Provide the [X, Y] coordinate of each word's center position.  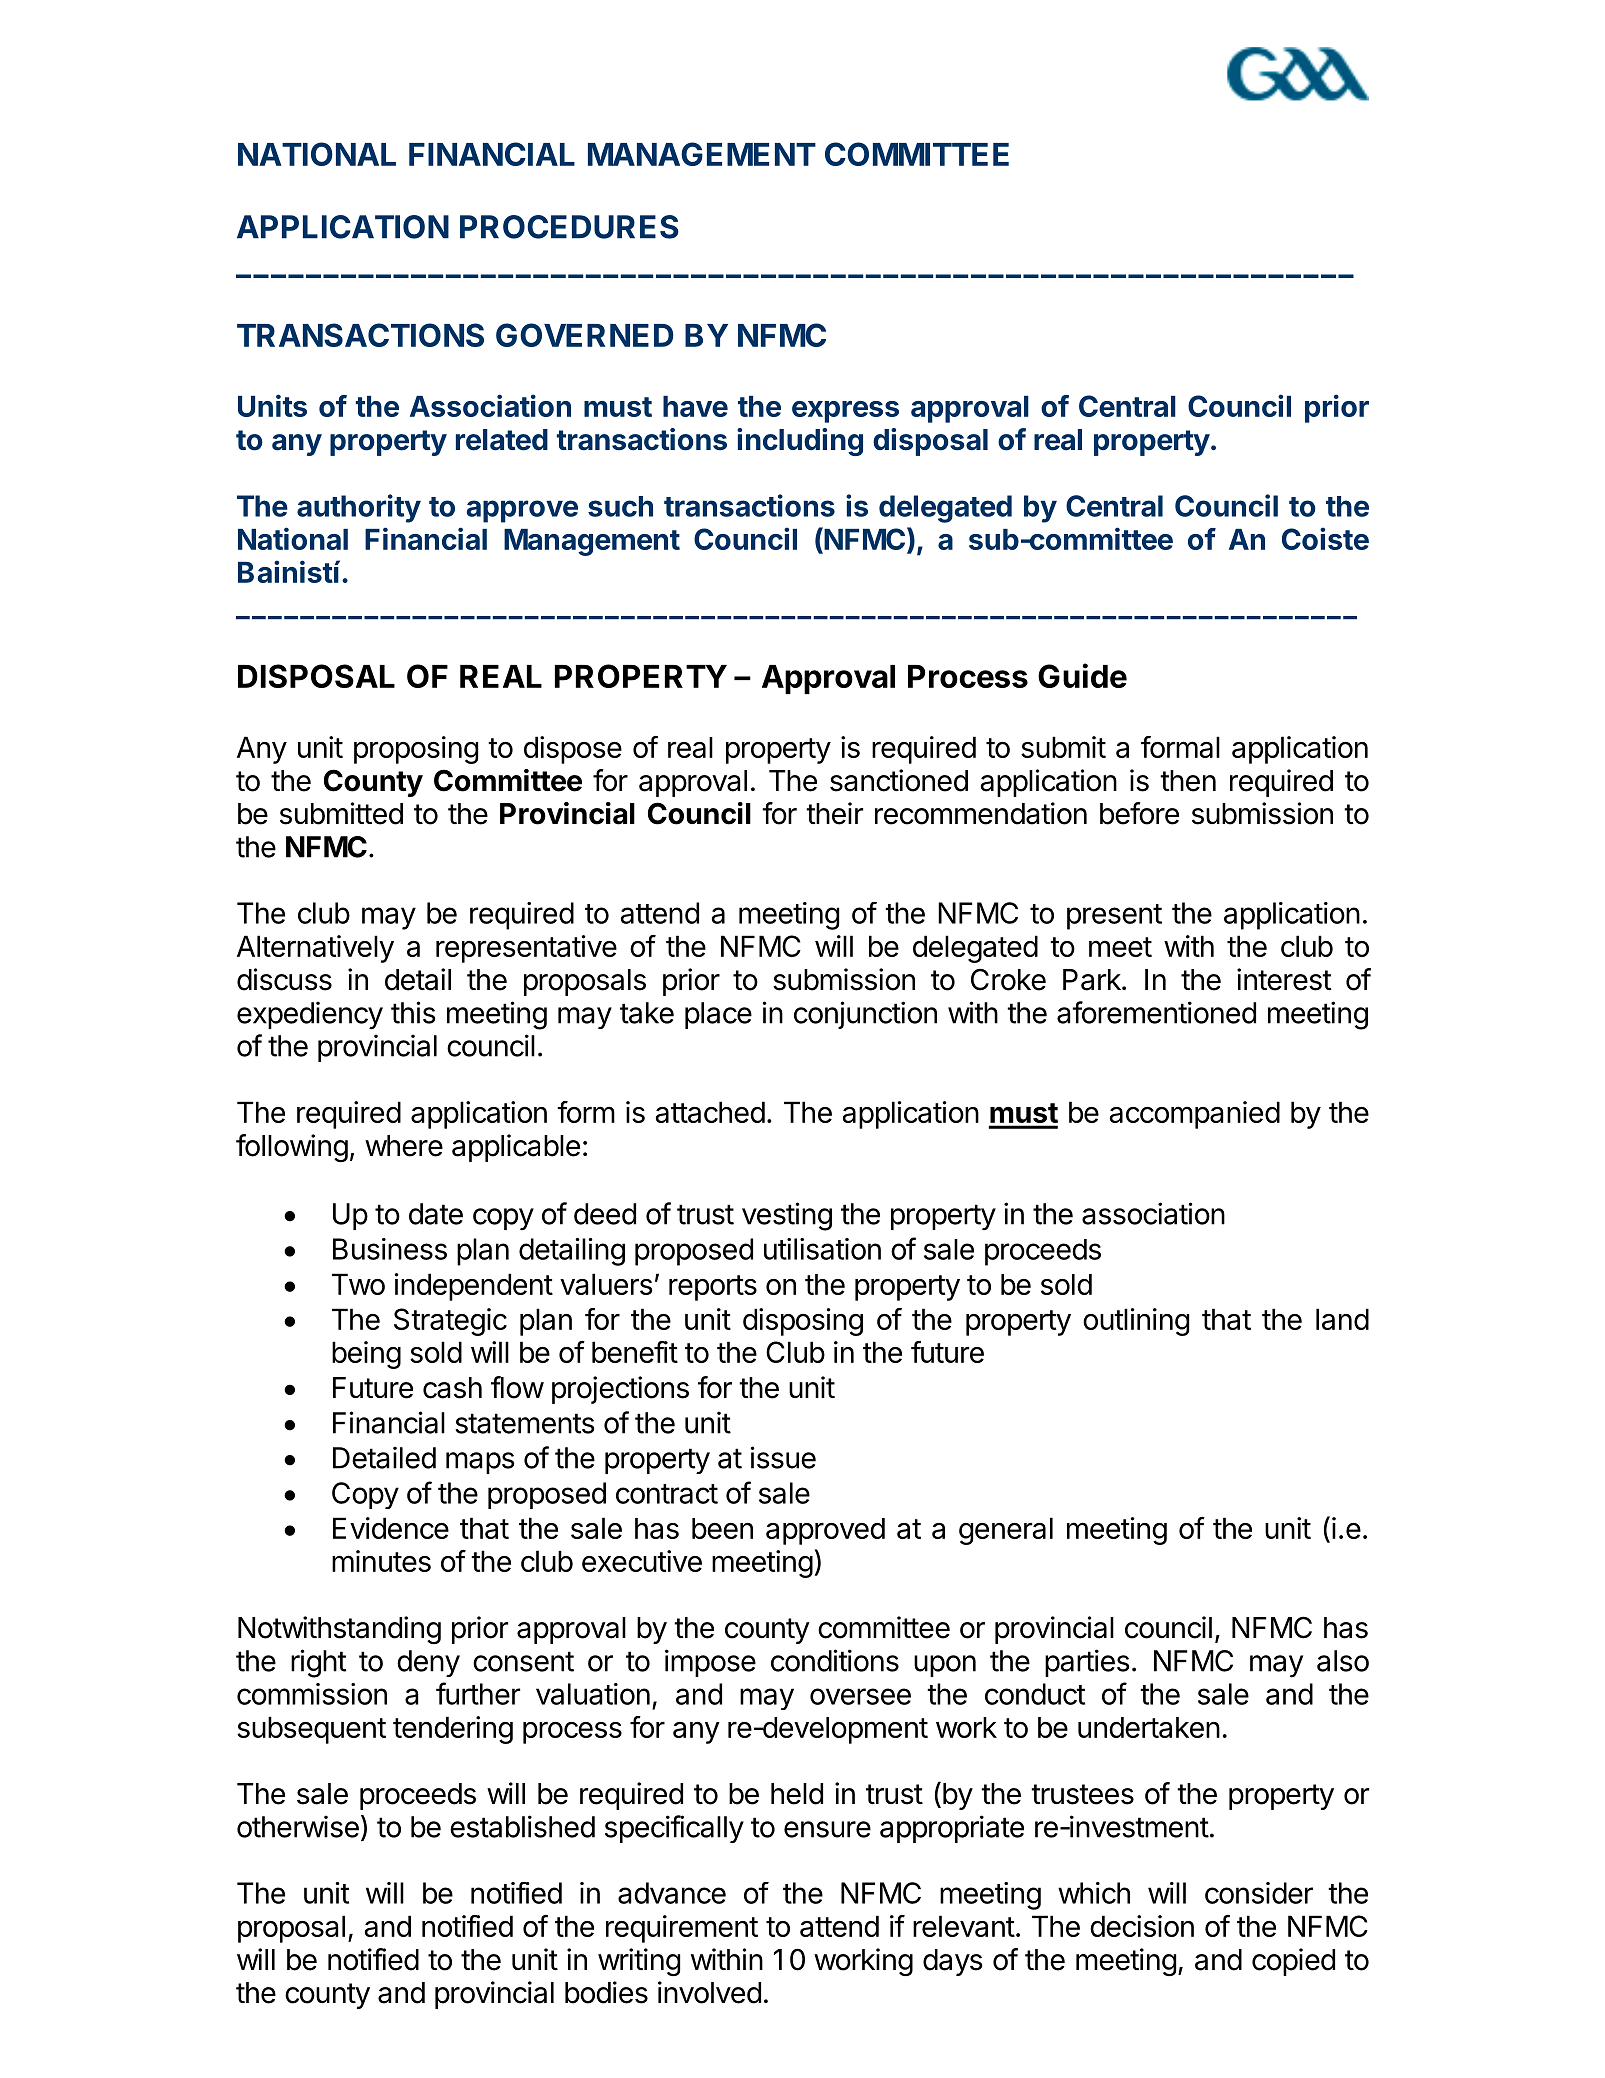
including [800, 442]
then [1188, 781]
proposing [416, 750]
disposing [803, 1322]
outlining [1136, 1322]
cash [452, 1388]
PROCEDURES [569, 227]
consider [1259, 1893]
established [522, 1826]
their [834, 813]
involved [709, 1992]
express [845, 412]
